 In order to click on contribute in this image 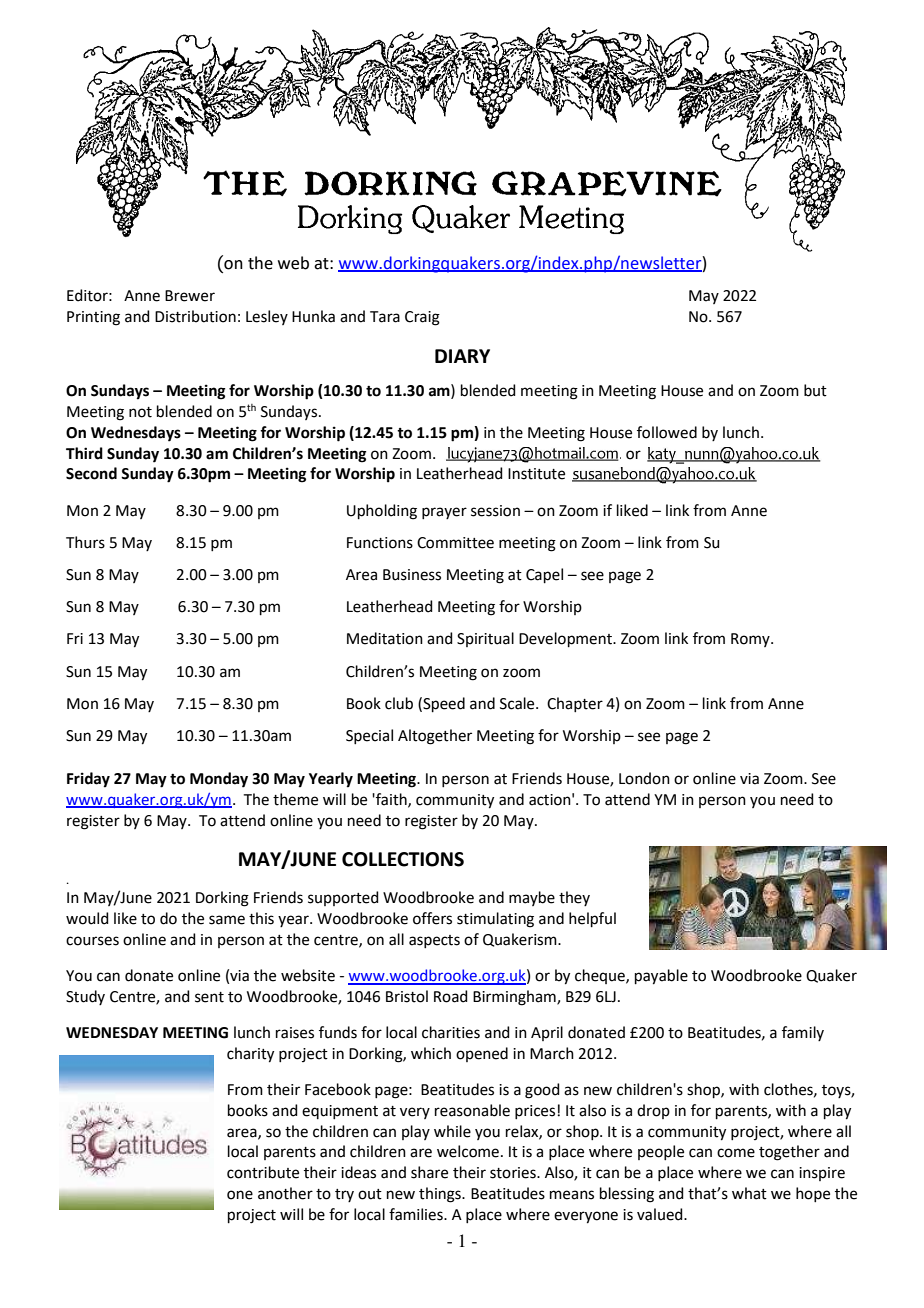, I will do `click(263, 1172)`.
